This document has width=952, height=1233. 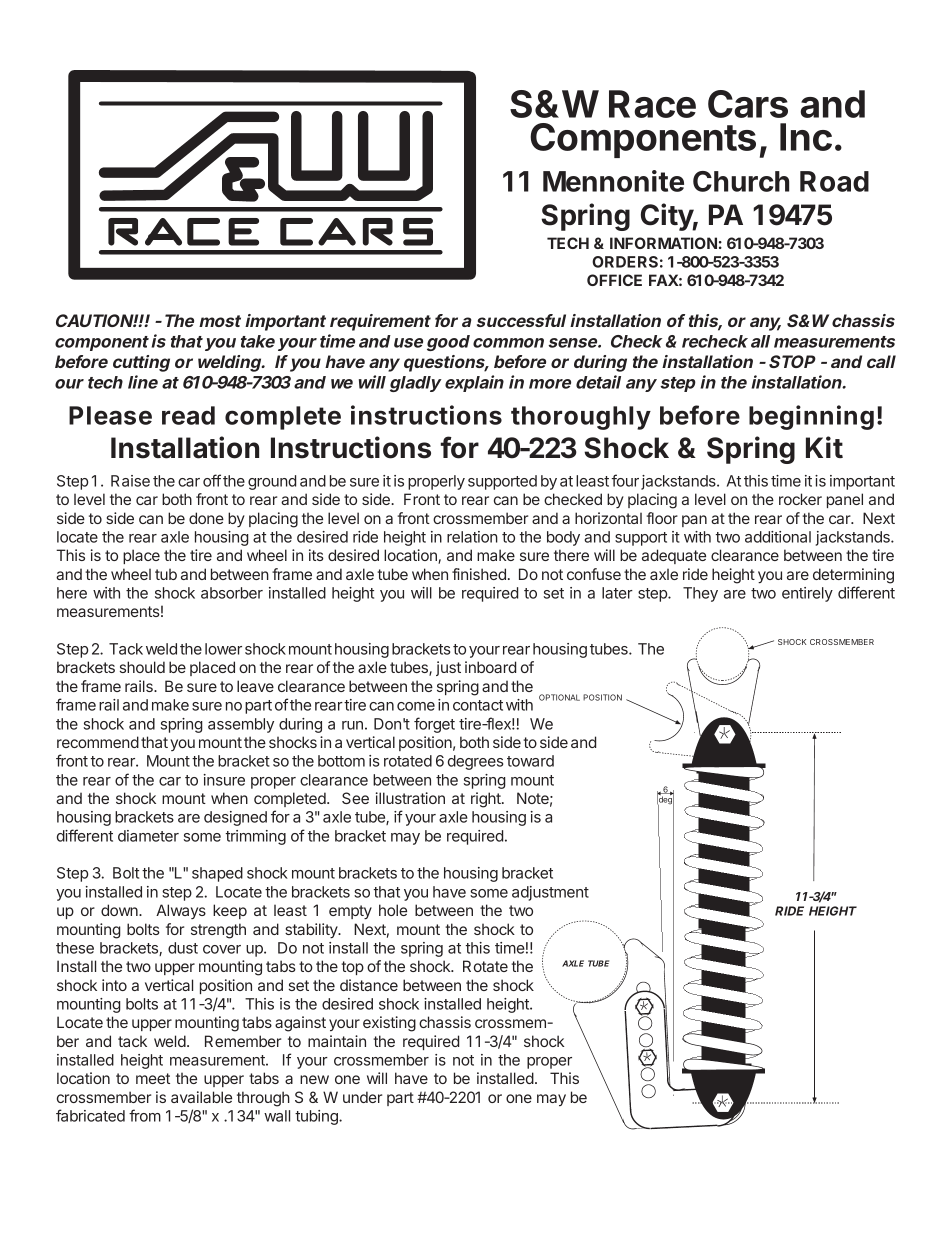 What do you see at coordinates (811, 417) in the document?
I see `beginning` at bounding box center [811, 417].
